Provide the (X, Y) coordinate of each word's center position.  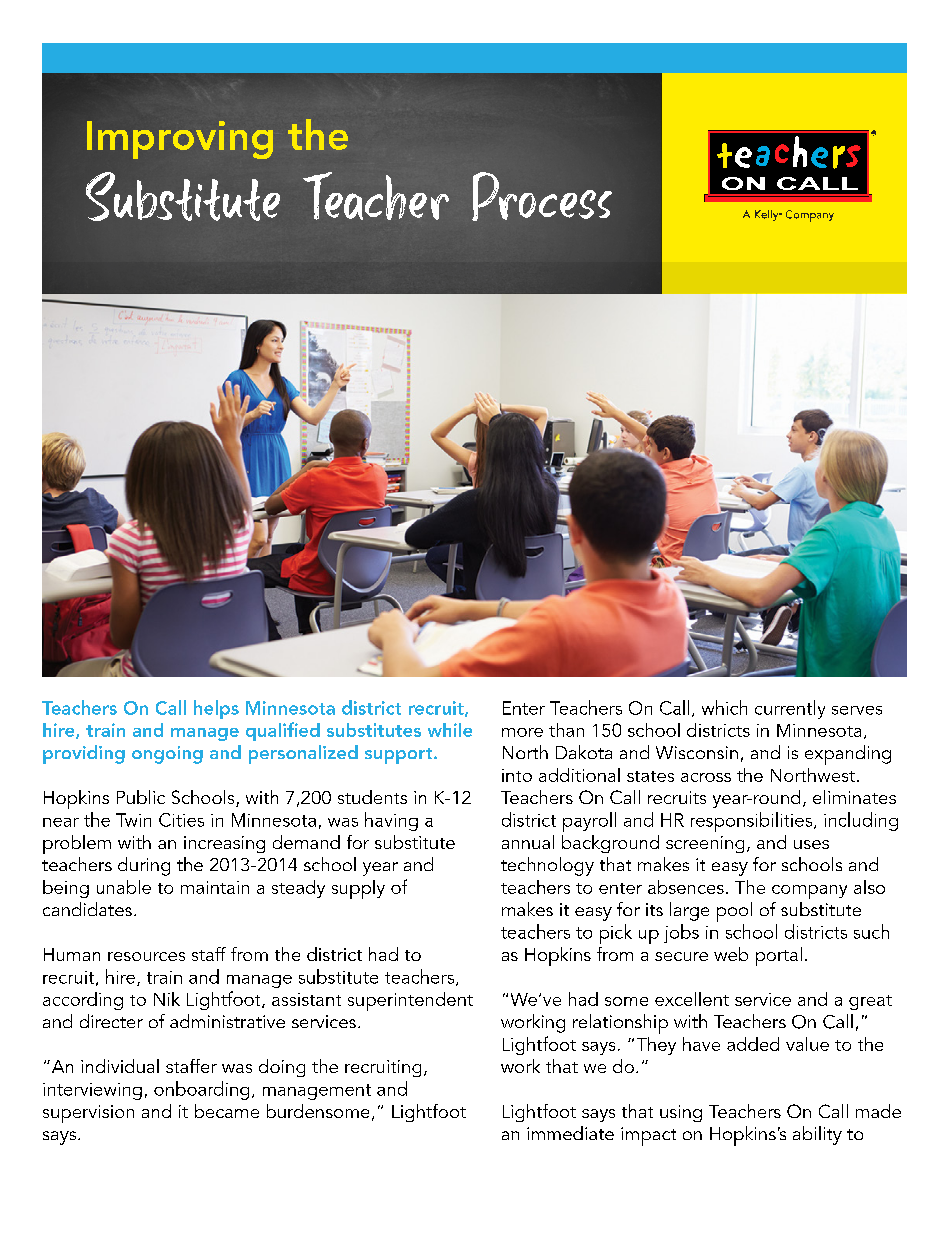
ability (817, 1135)
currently (790, 709)
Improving (180, 140)
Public (141, 797)
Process (542, 196)
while (450, 730)
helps (216, 709)
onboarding (201, 1090)
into (517, 775)
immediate (570, 1133)
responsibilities (753, 822)
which (724, 707)
